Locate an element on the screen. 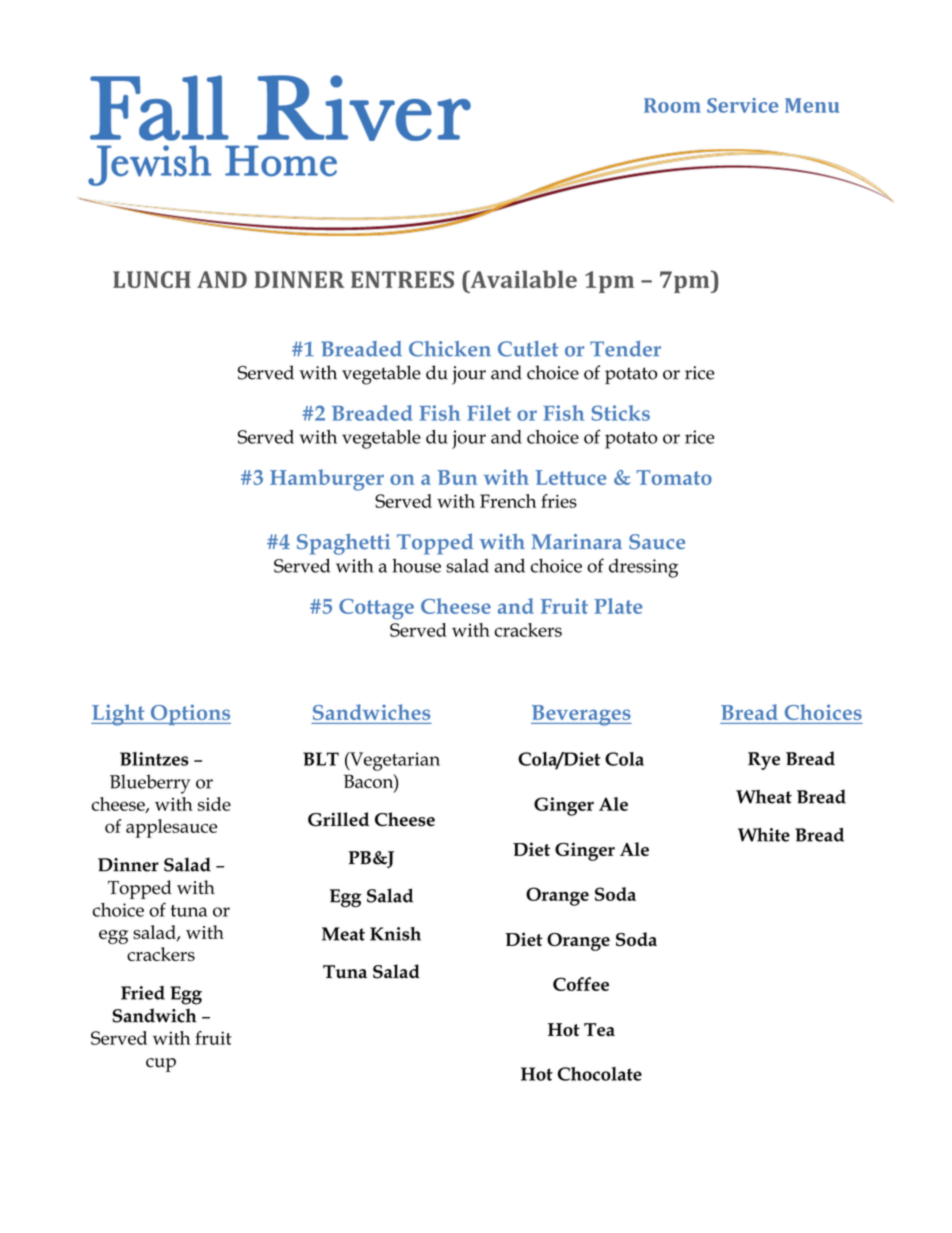  Chicken is located at coordinates (450, 349).
